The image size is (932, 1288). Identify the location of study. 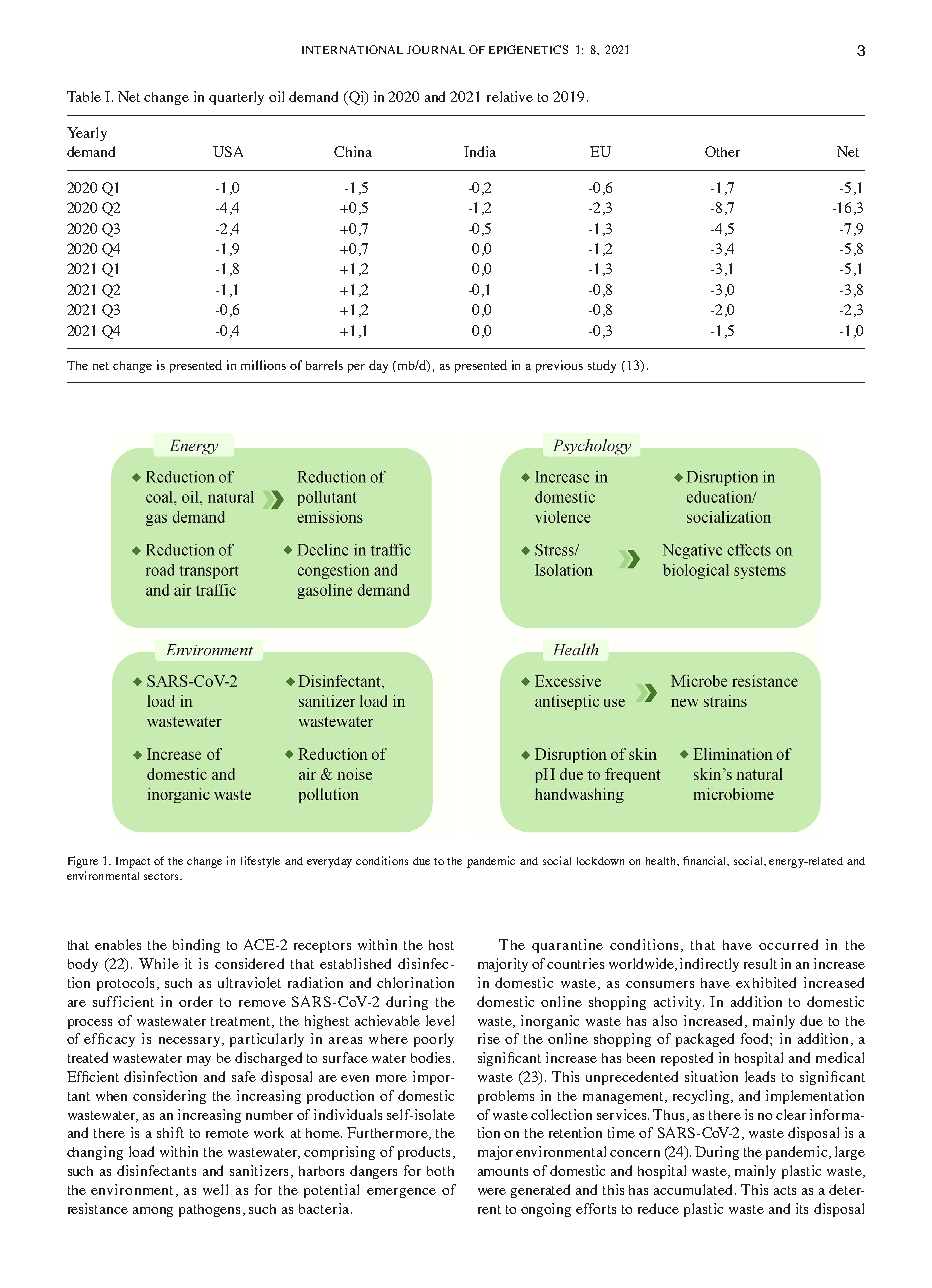
(602, 366).
